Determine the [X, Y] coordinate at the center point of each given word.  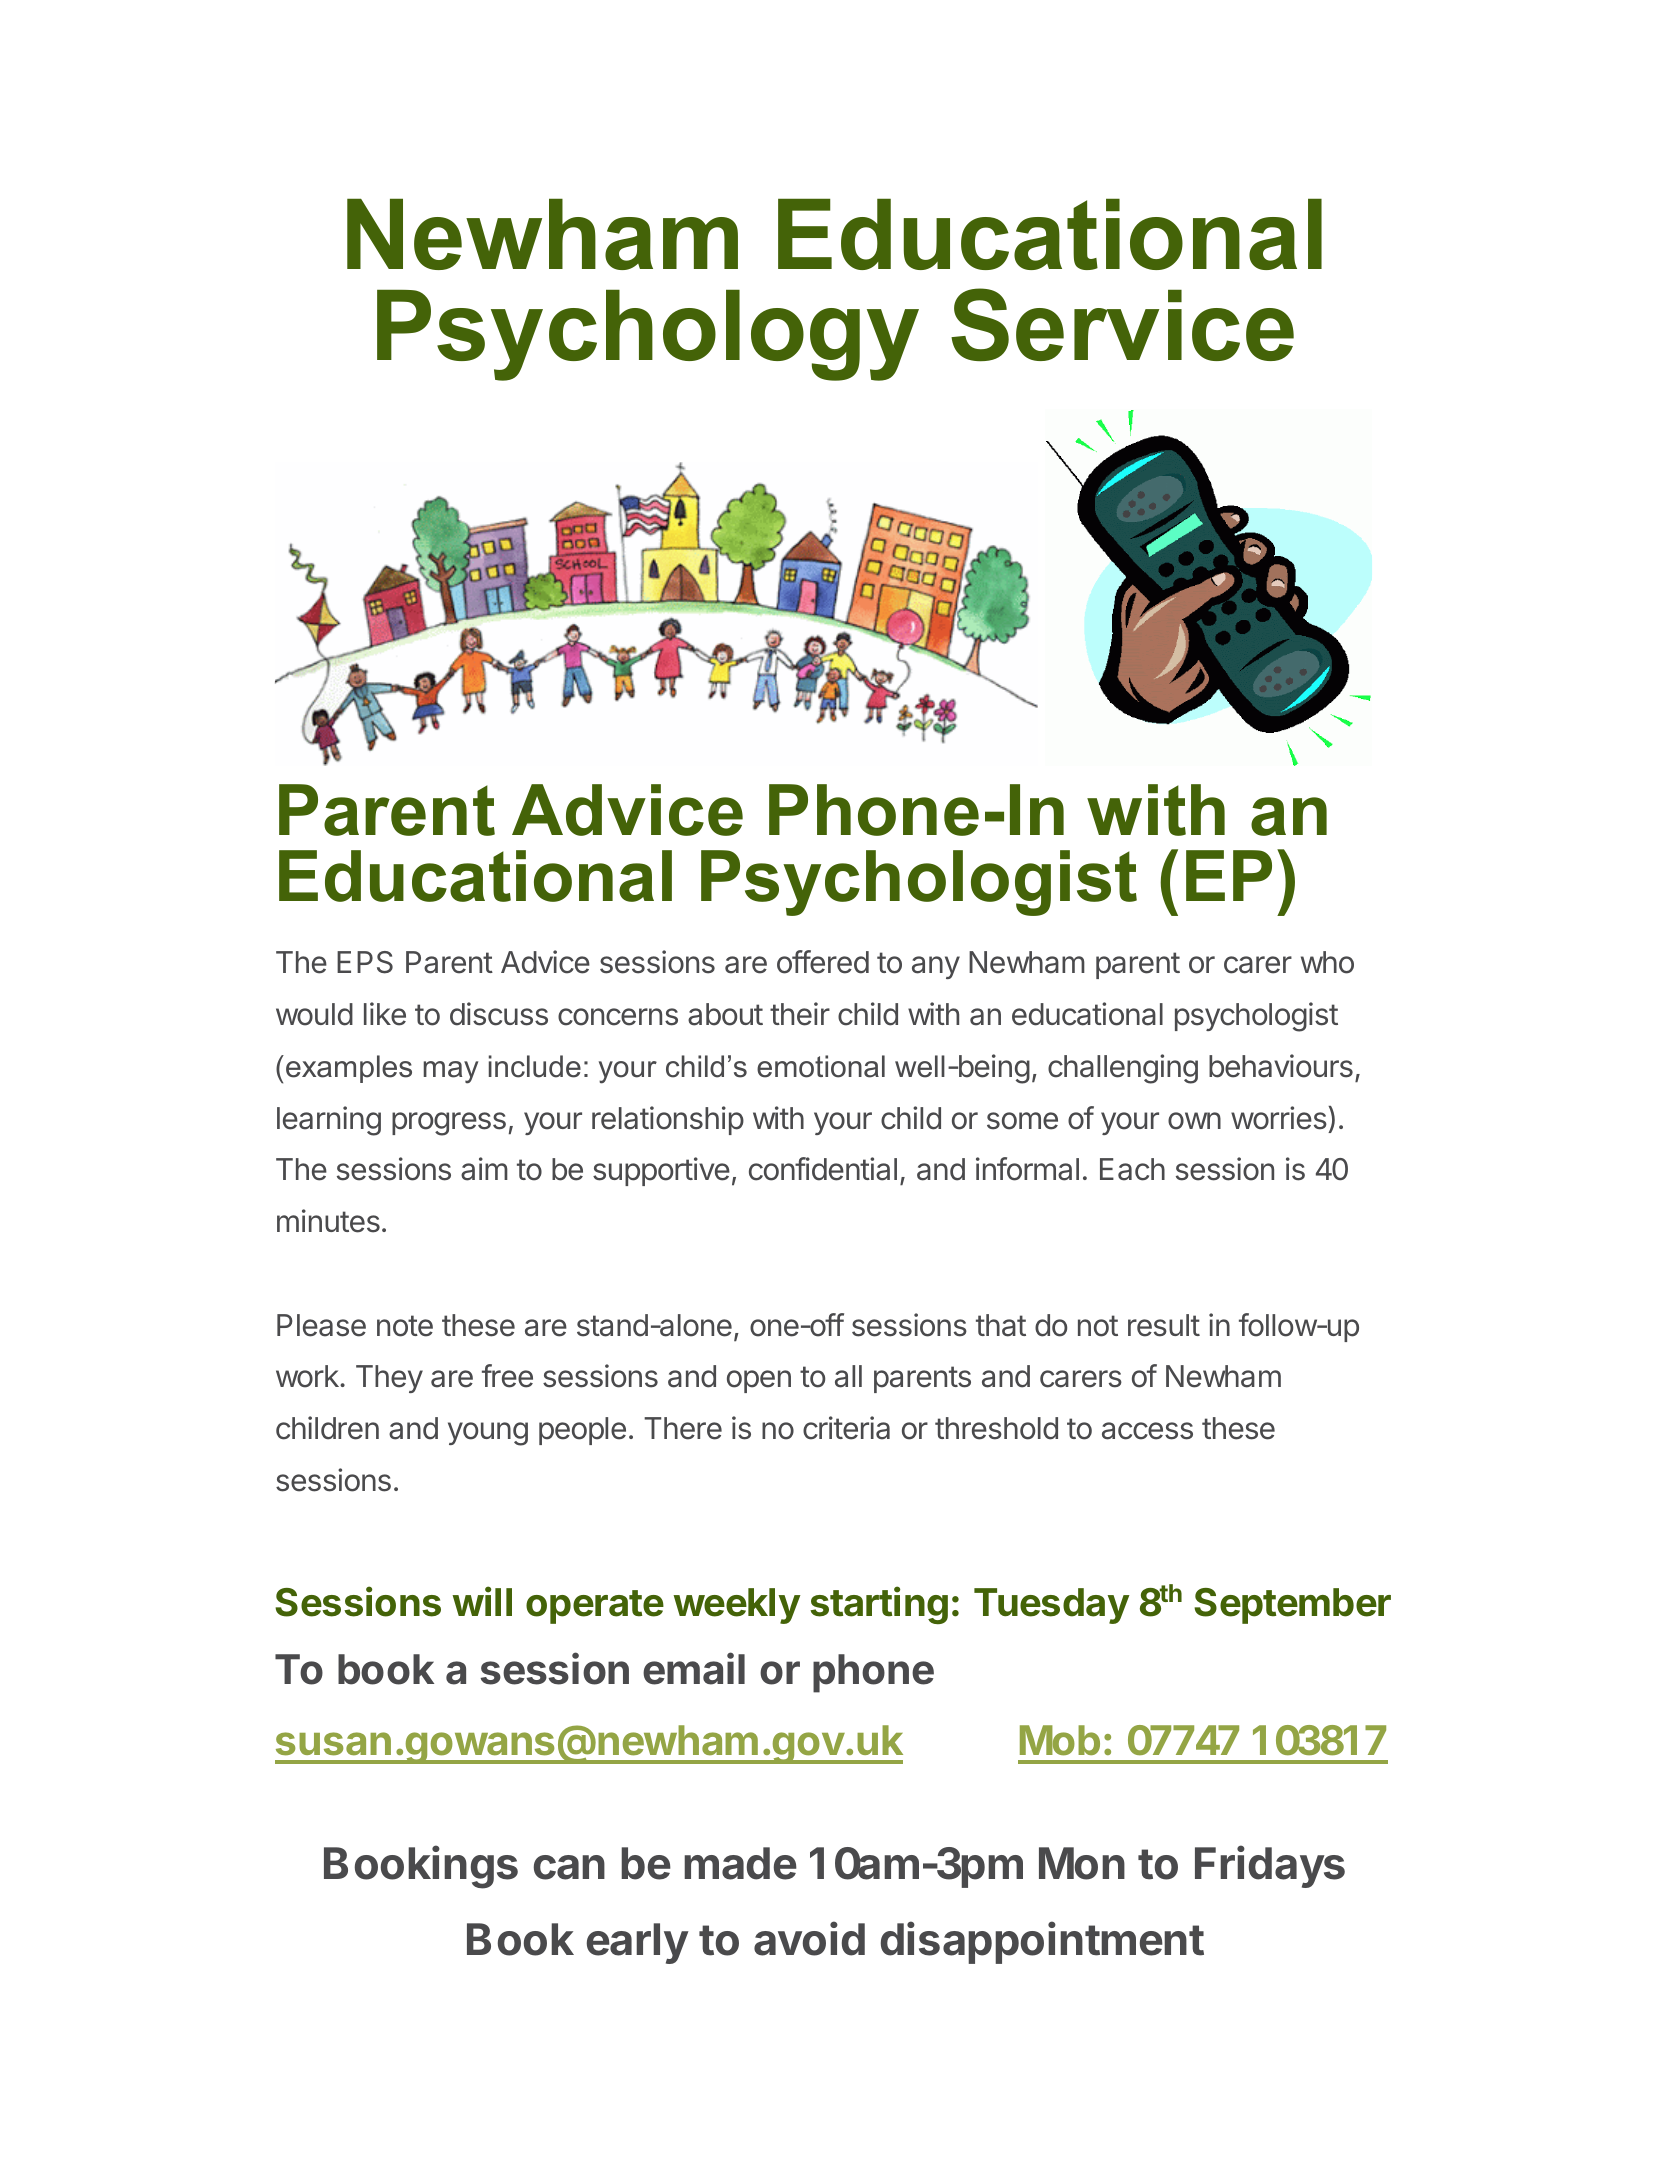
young [488, 1434]
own [1194, 1121]
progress [449, 1124]
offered [823, 962]
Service [1122, 324]
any [936, 967]
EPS [365, 962]
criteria [846, 1428]
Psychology [648, 335]
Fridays [1270, 1867]
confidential [823, 1169]
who [1327, 962]
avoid [809, 1938]
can [569, 1867]
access [1147, 1431]
